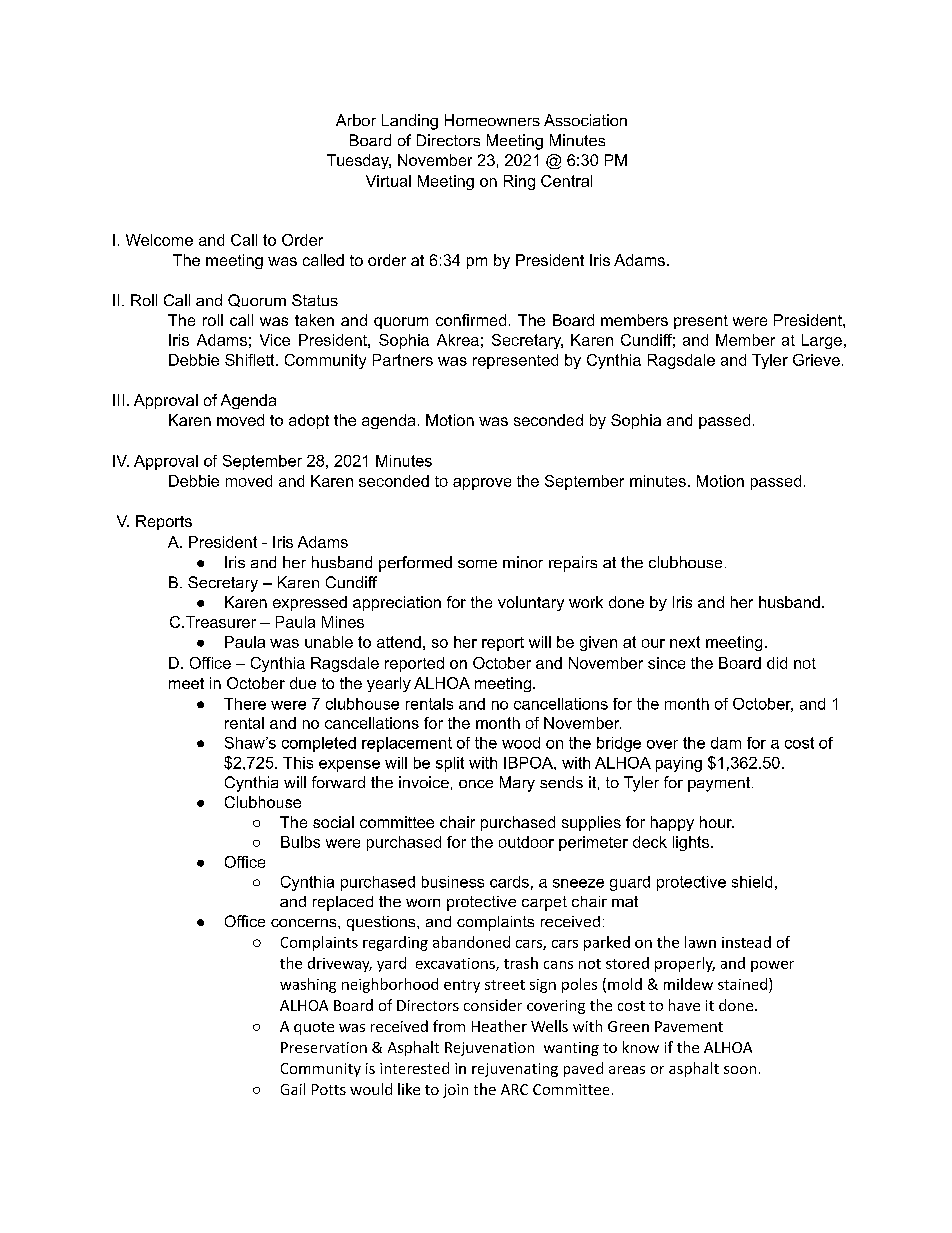 This screenshot has width=952, height=1233. I want to click on Homeowners, so click(492, 120).
